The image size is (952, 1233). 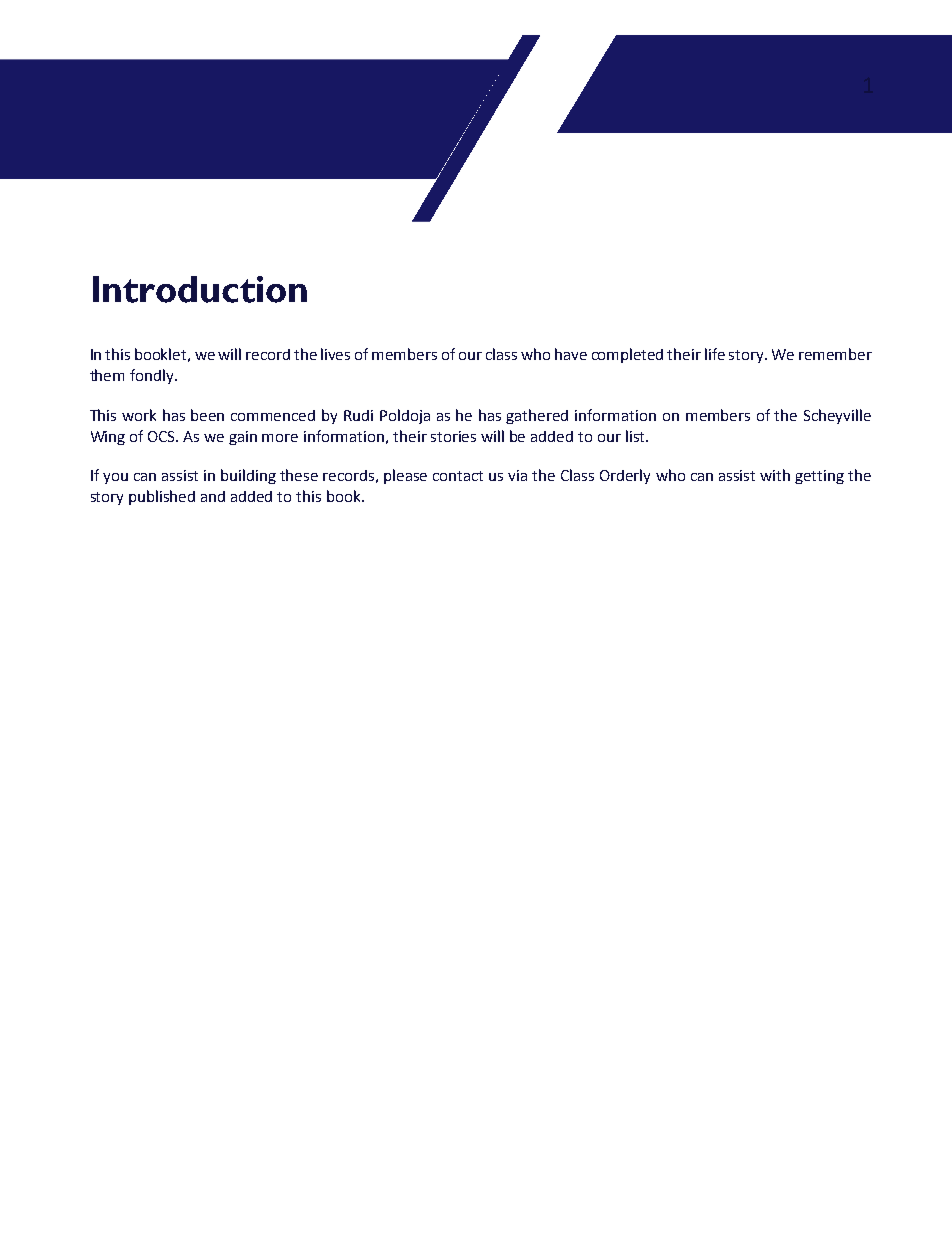 What do you see at coordinates (453, 436) in the screenshot?
I see `stories` at bounding box center [453, 436].
